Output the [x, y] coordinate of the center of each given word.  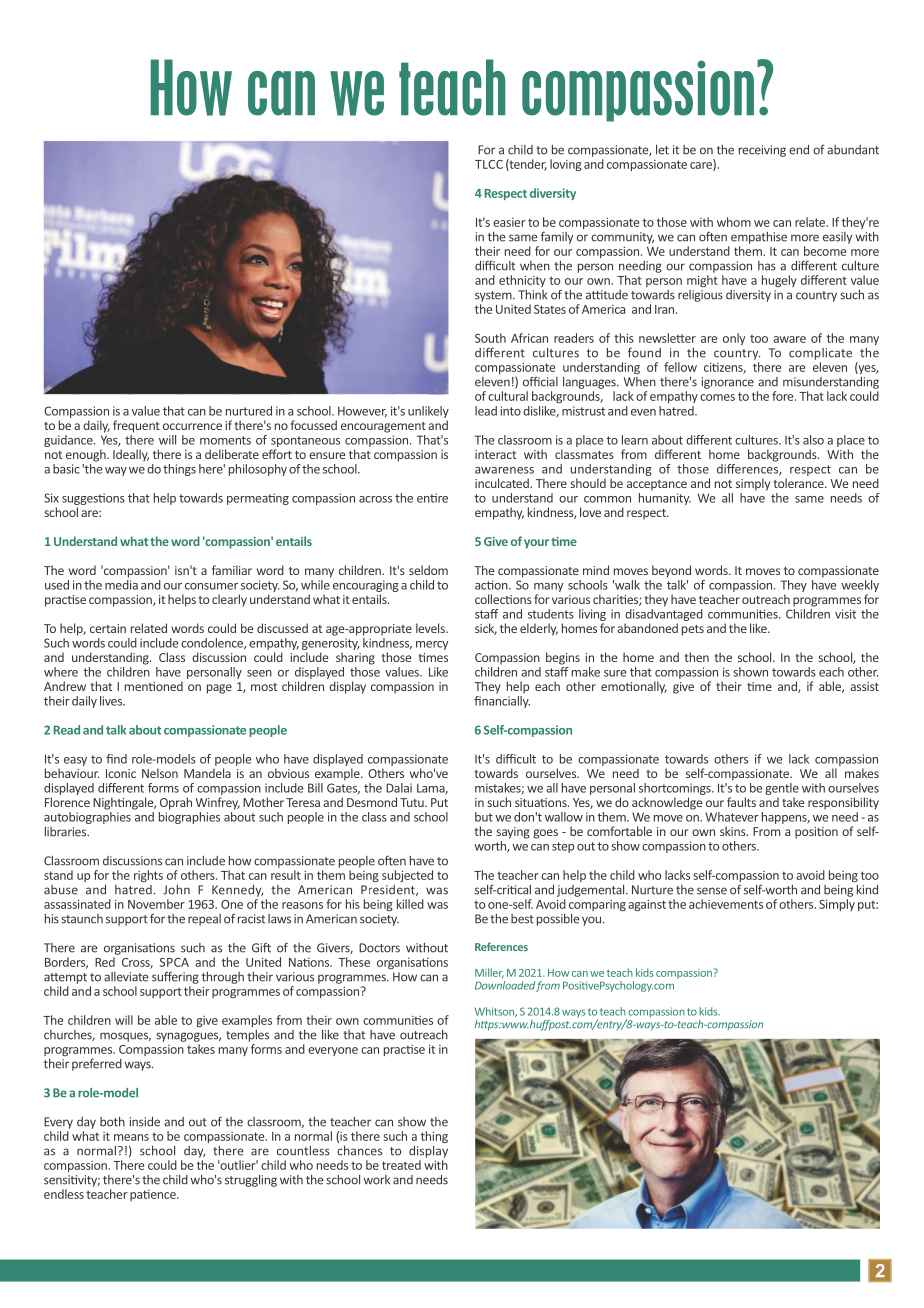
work [377, 1180]
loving [566, 165]
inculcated [503, 483]
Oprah [176, 803]
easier [509, 222]
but [484, 817]
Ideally [131, 455]
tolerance [800, 483]
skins [734, 831]
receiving [762, 151]
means [131, 1137]
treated [401, 1165]
